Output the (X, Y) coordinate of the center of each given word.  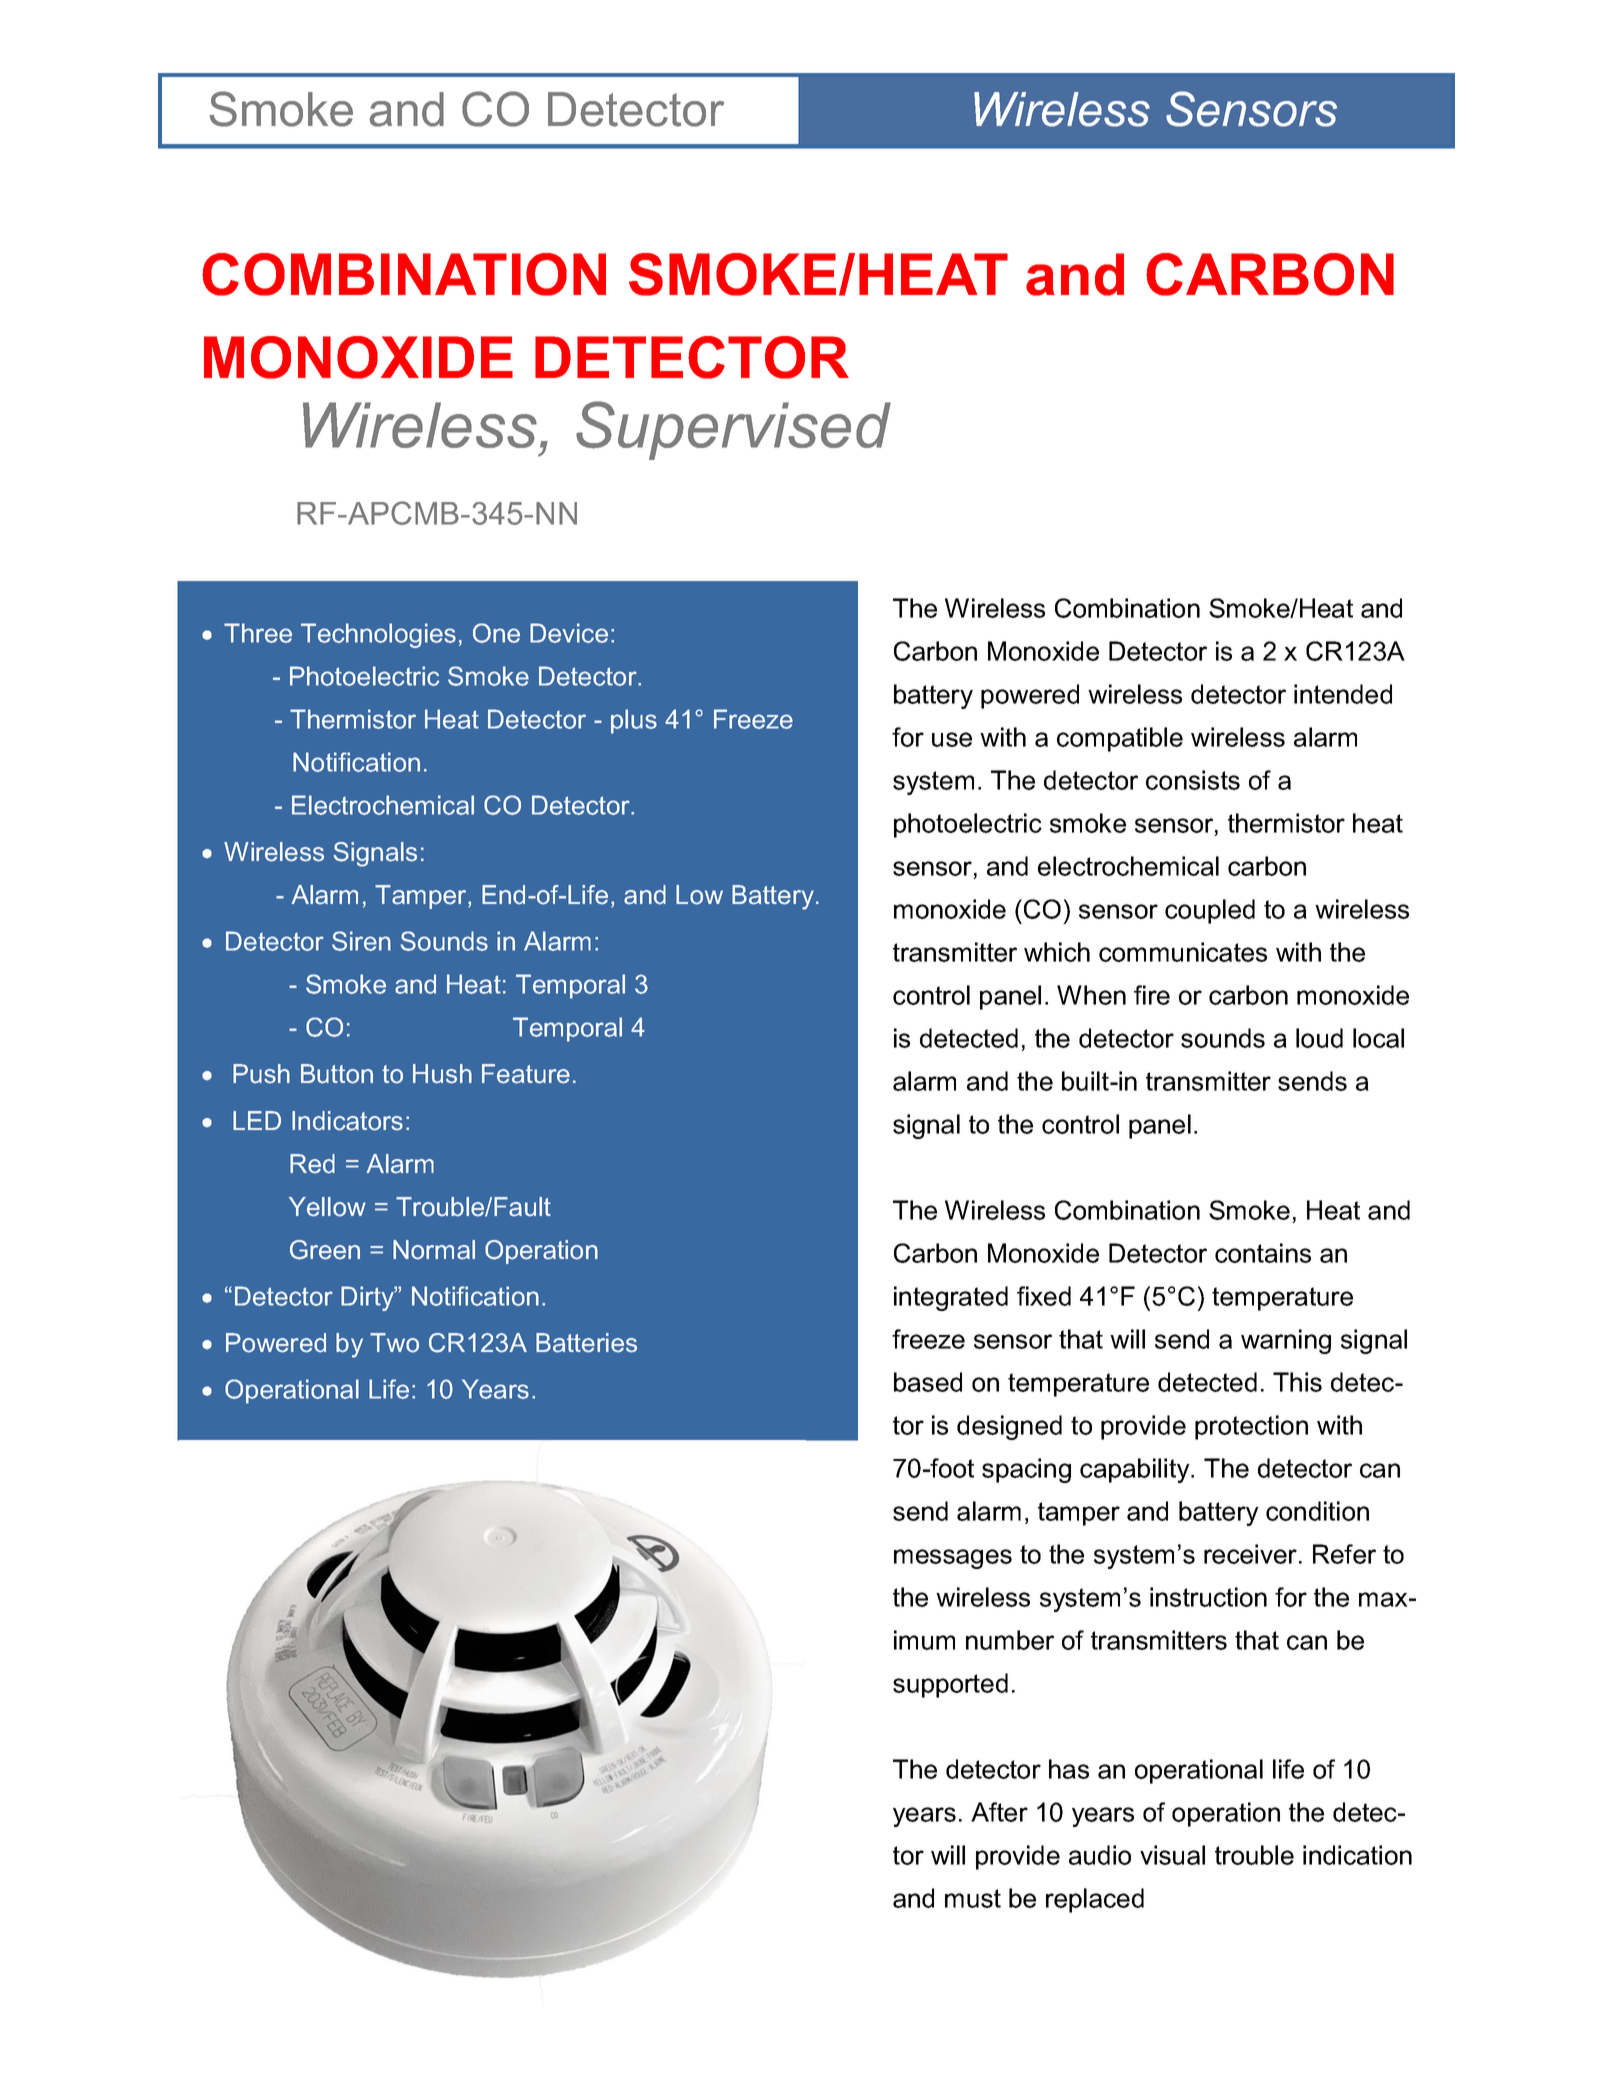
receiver (1250, 1554)
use (952, 739)
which (1057, 952)
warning (1286, 1341)
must (973, 1898)
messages (953, 1559)
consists (1193, 780)
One (496, 633)
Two (394, 1343)
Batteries (586, 1343)
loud (1319, 1038)
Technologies (378, 635)
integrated (951, 1298)
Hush (442, 1074)
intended (1343, 694)
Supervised (733, 430)
